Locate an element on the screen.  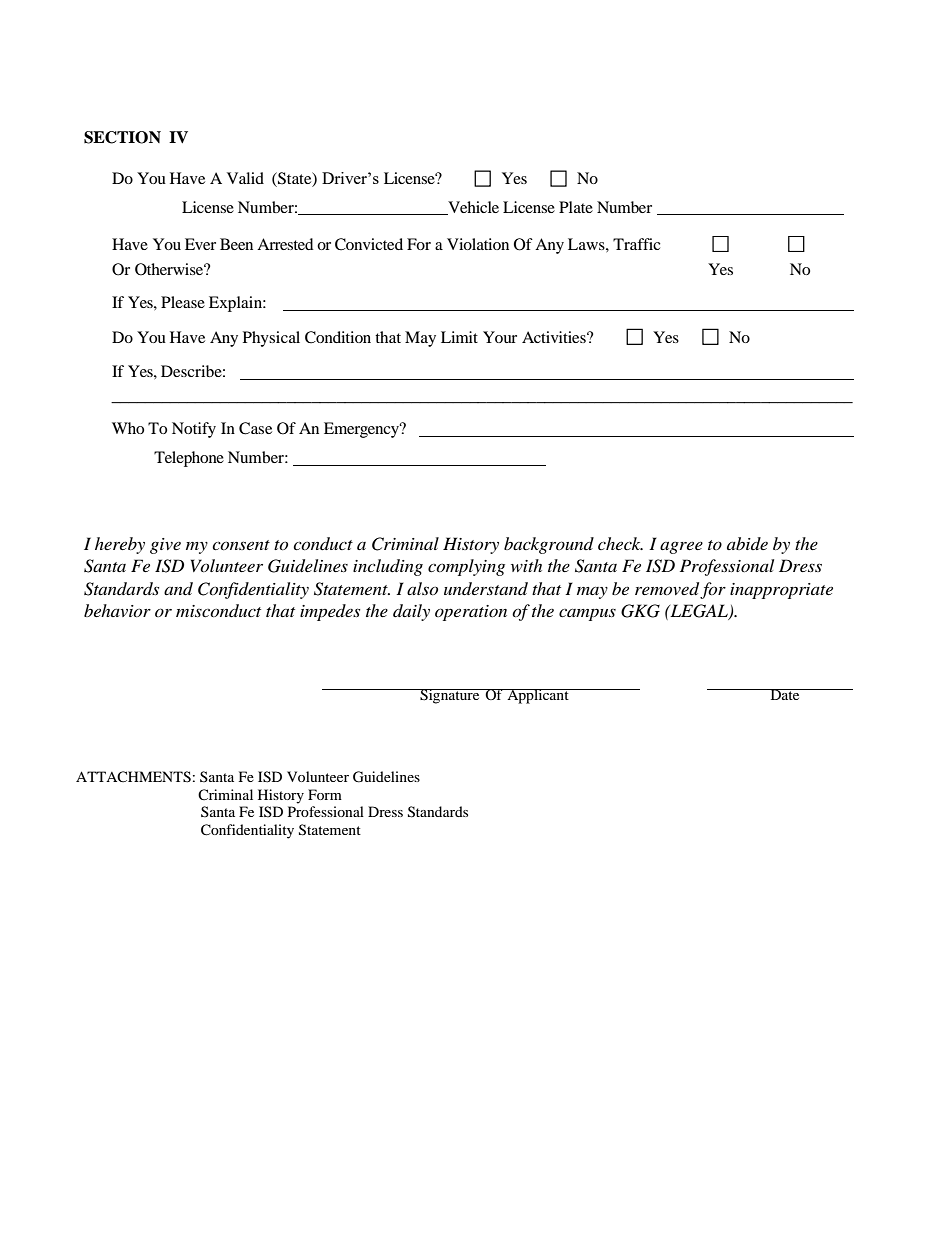
Valid is located at coordinates (245, 178).
